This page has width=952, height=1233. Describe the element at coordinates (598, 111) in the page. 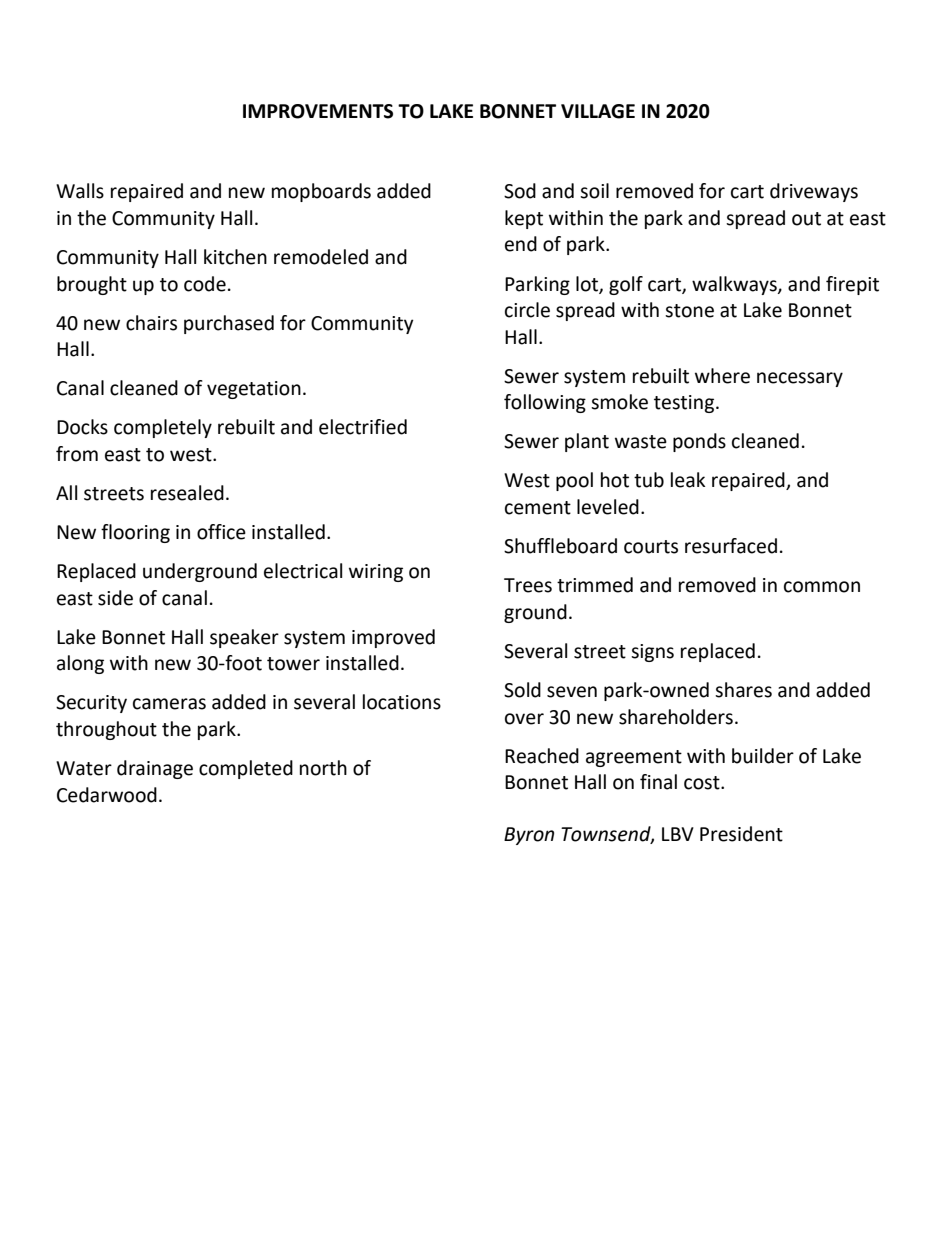

I see `VILLAGE` at that location.
